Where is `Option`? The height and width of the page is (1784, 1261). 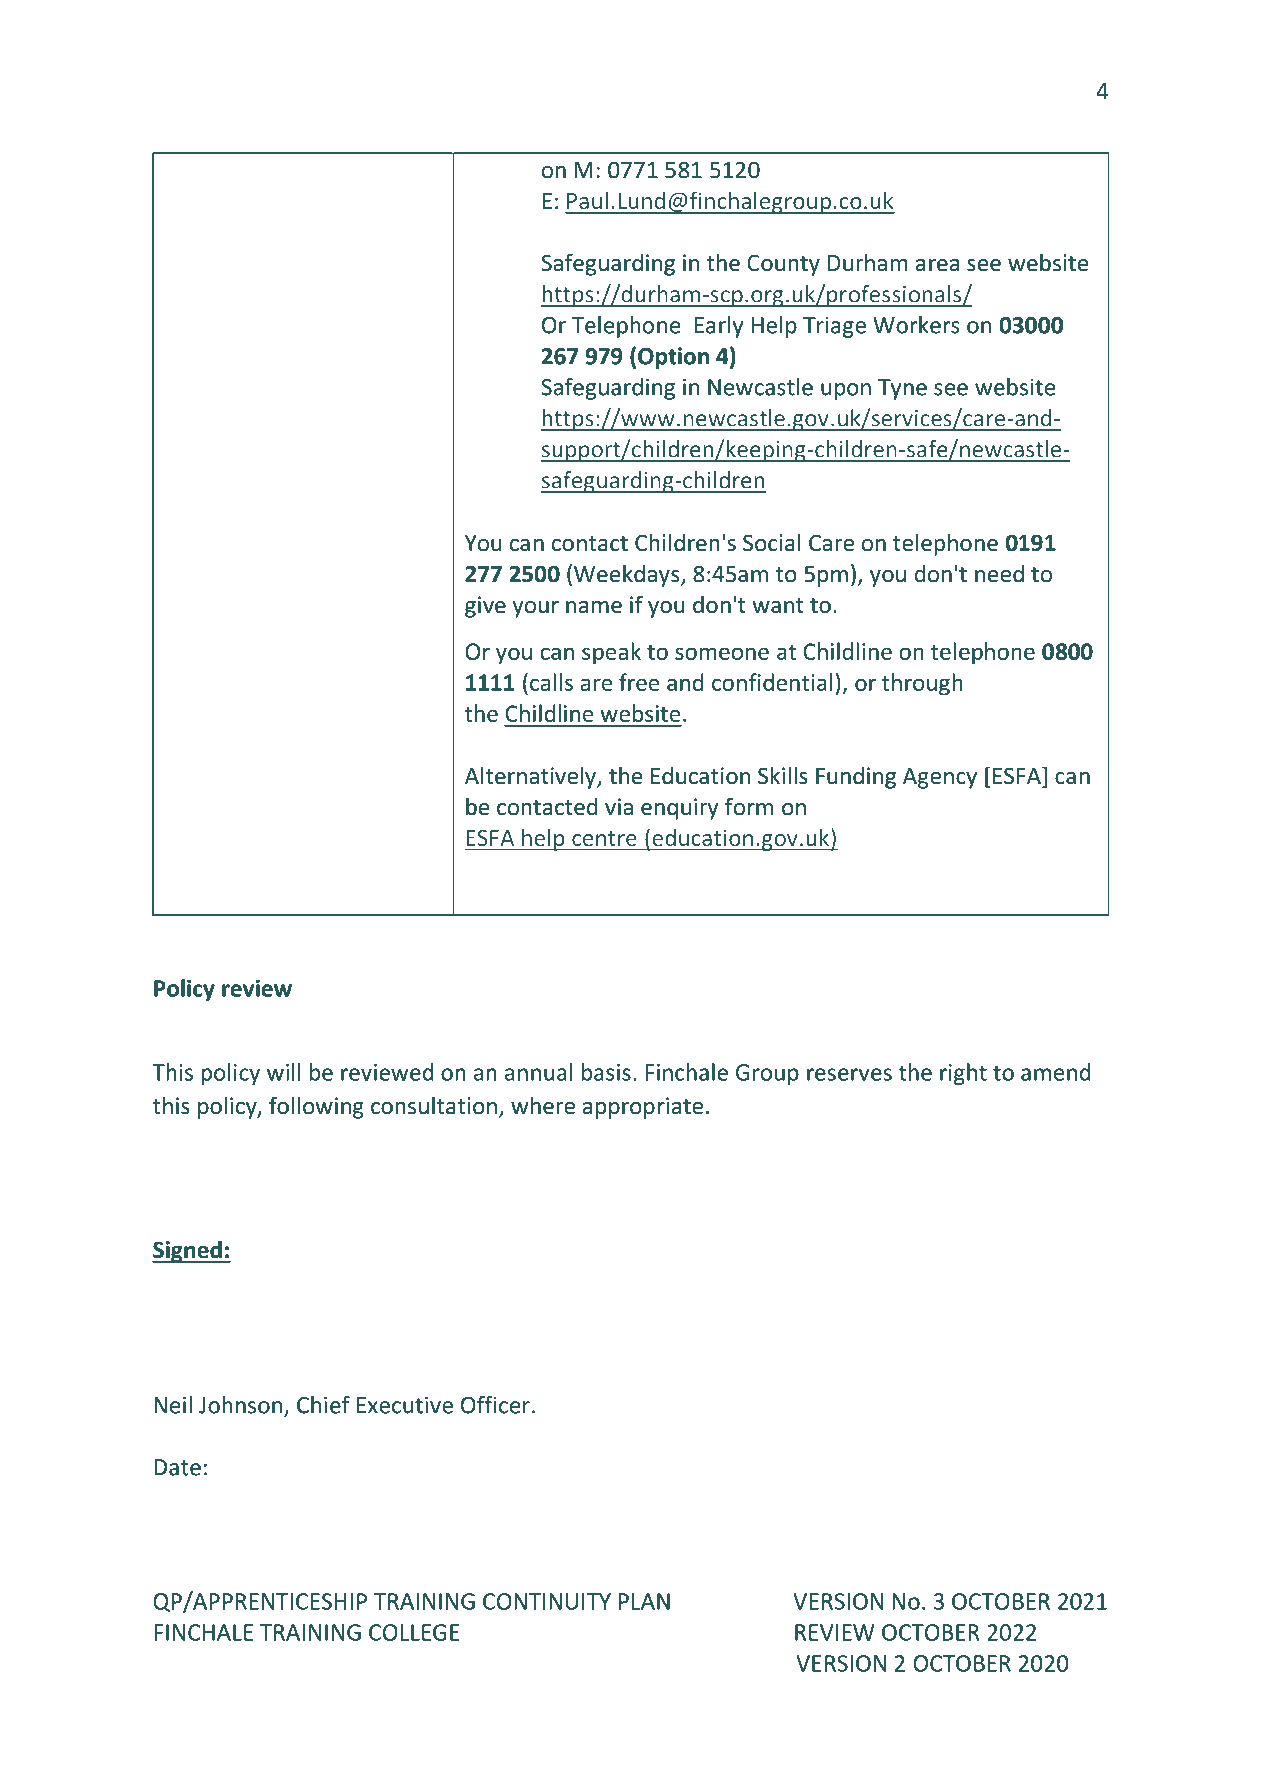 Option is located at coordinates (673, 358).
